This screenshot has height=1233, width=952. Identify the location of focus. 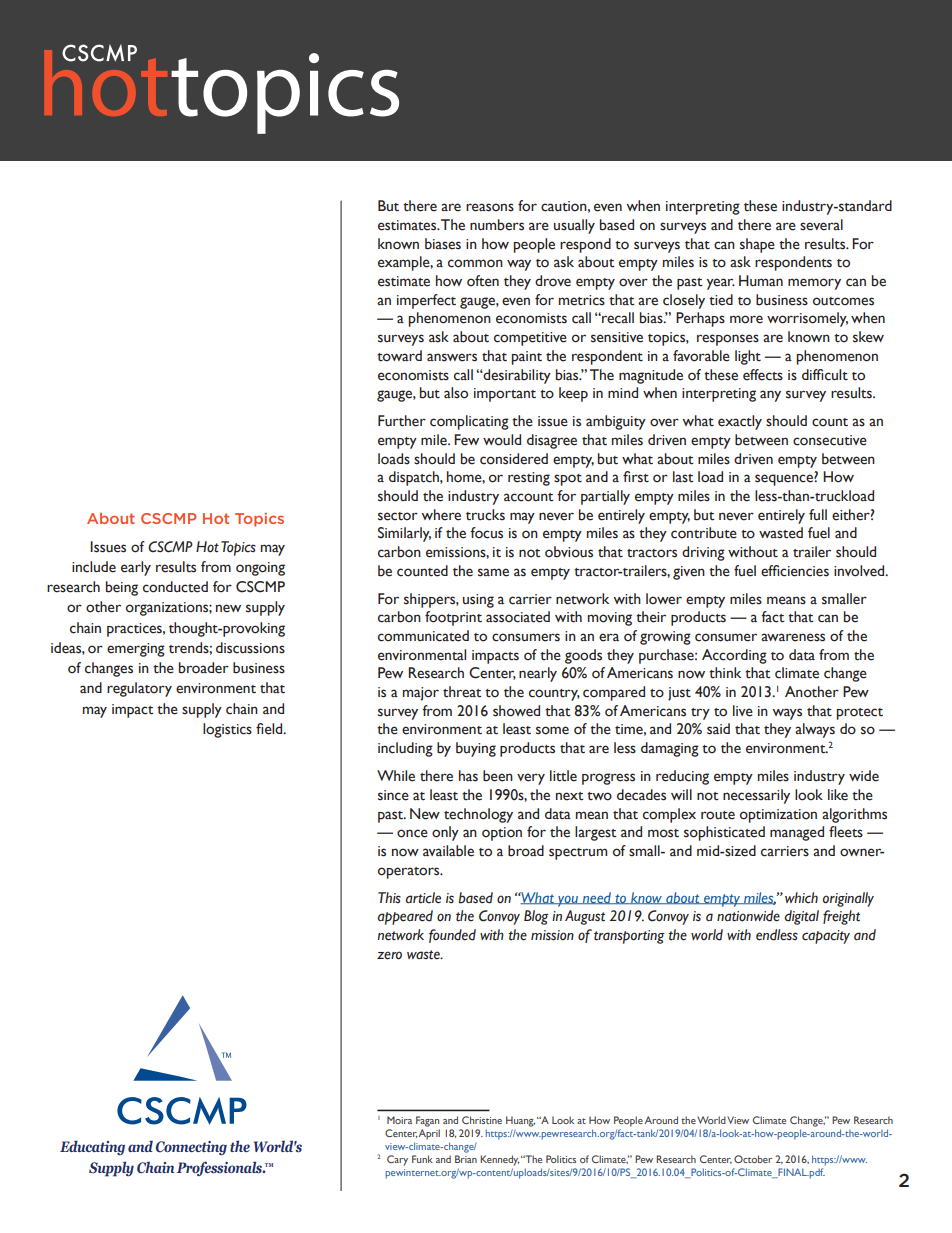
(486, 533).
